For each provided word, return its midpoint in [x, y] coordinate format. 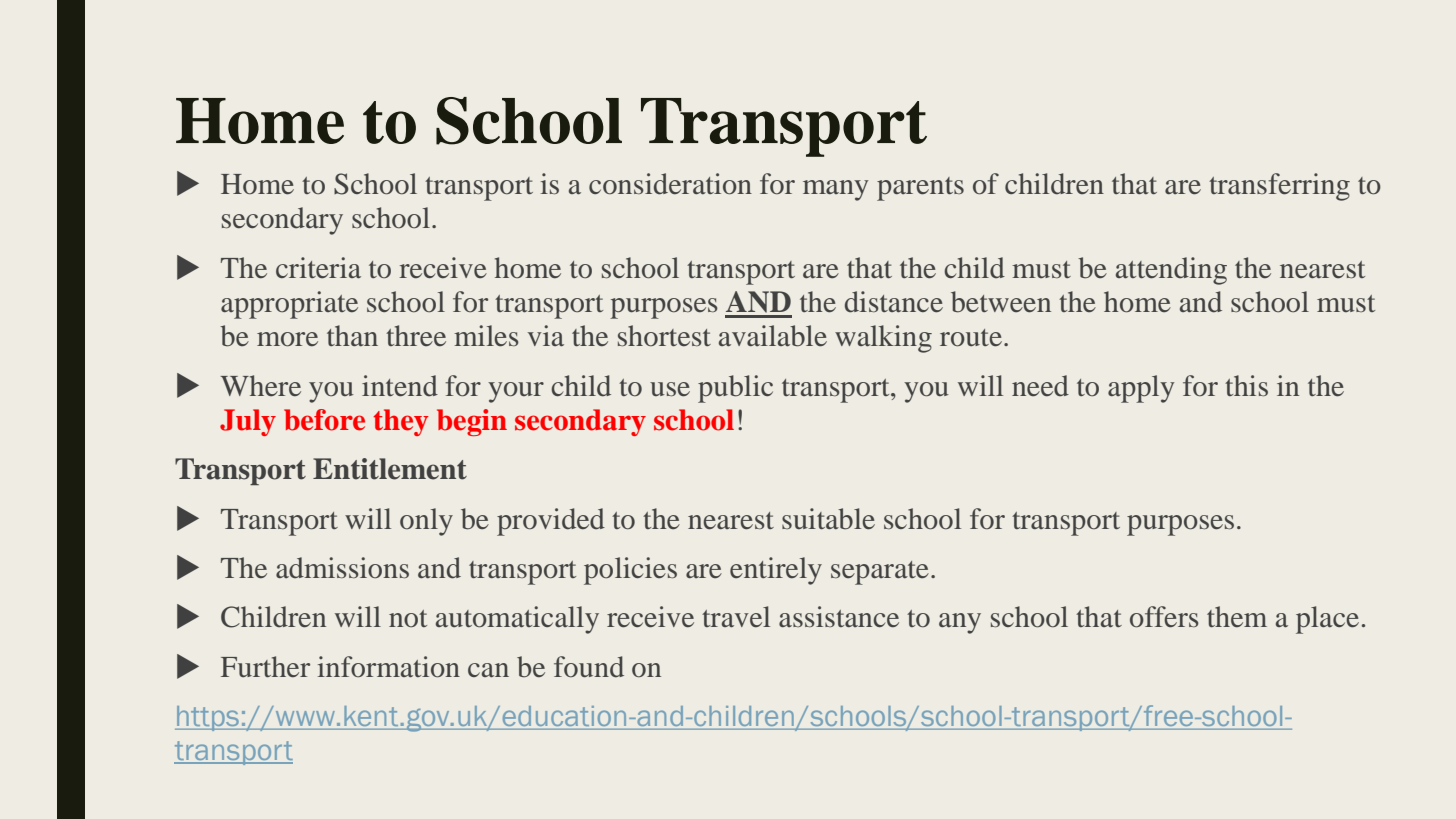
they [401, 422]
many [836, 190]
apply [1141, 389]
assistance [839, 617]
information [388, 667]
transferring [1279, 187]
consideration [670, 184]
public [735, 389]
